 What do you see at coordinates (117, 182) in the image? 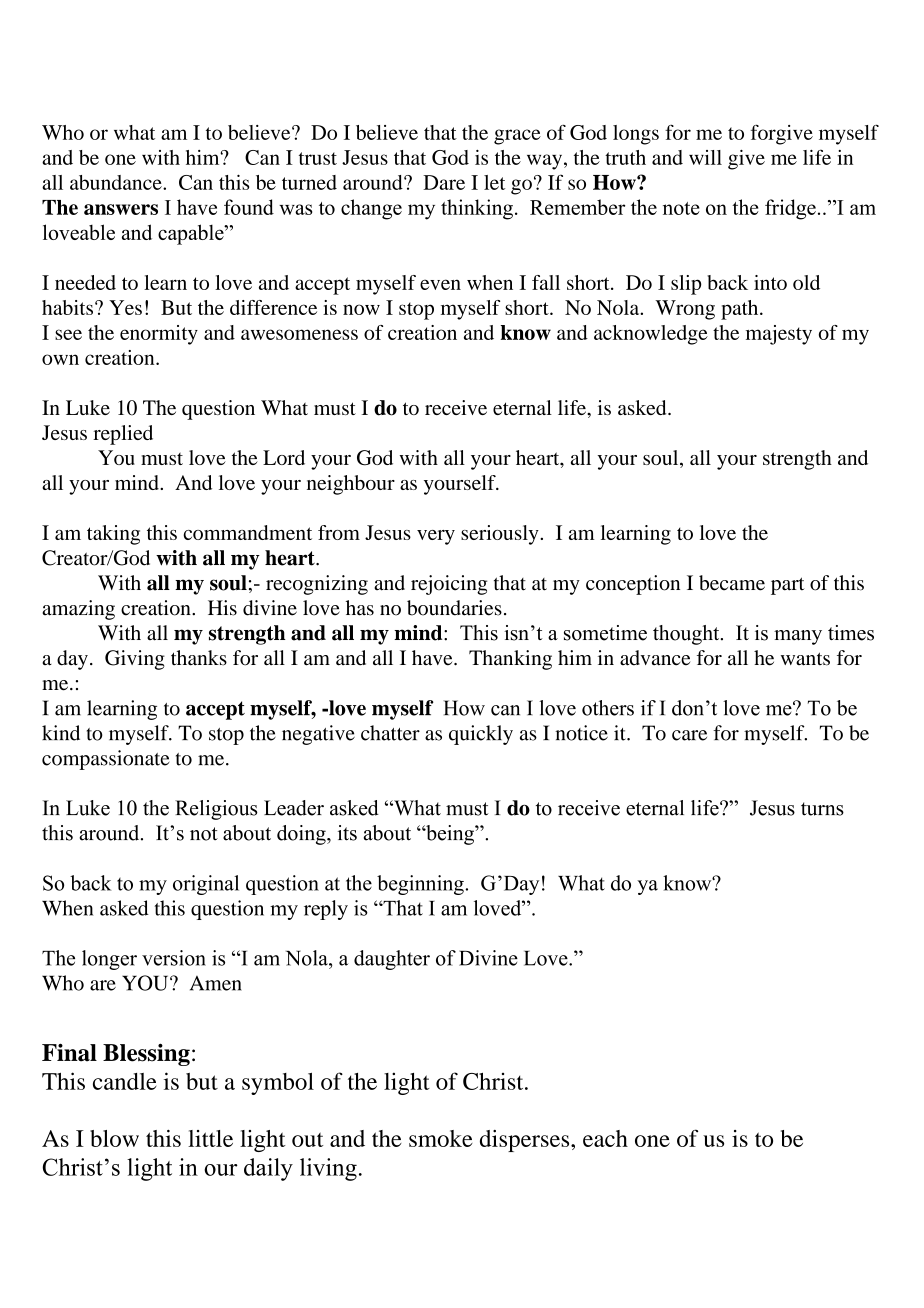
I see `abundance` at bounding box center [117, 182].
